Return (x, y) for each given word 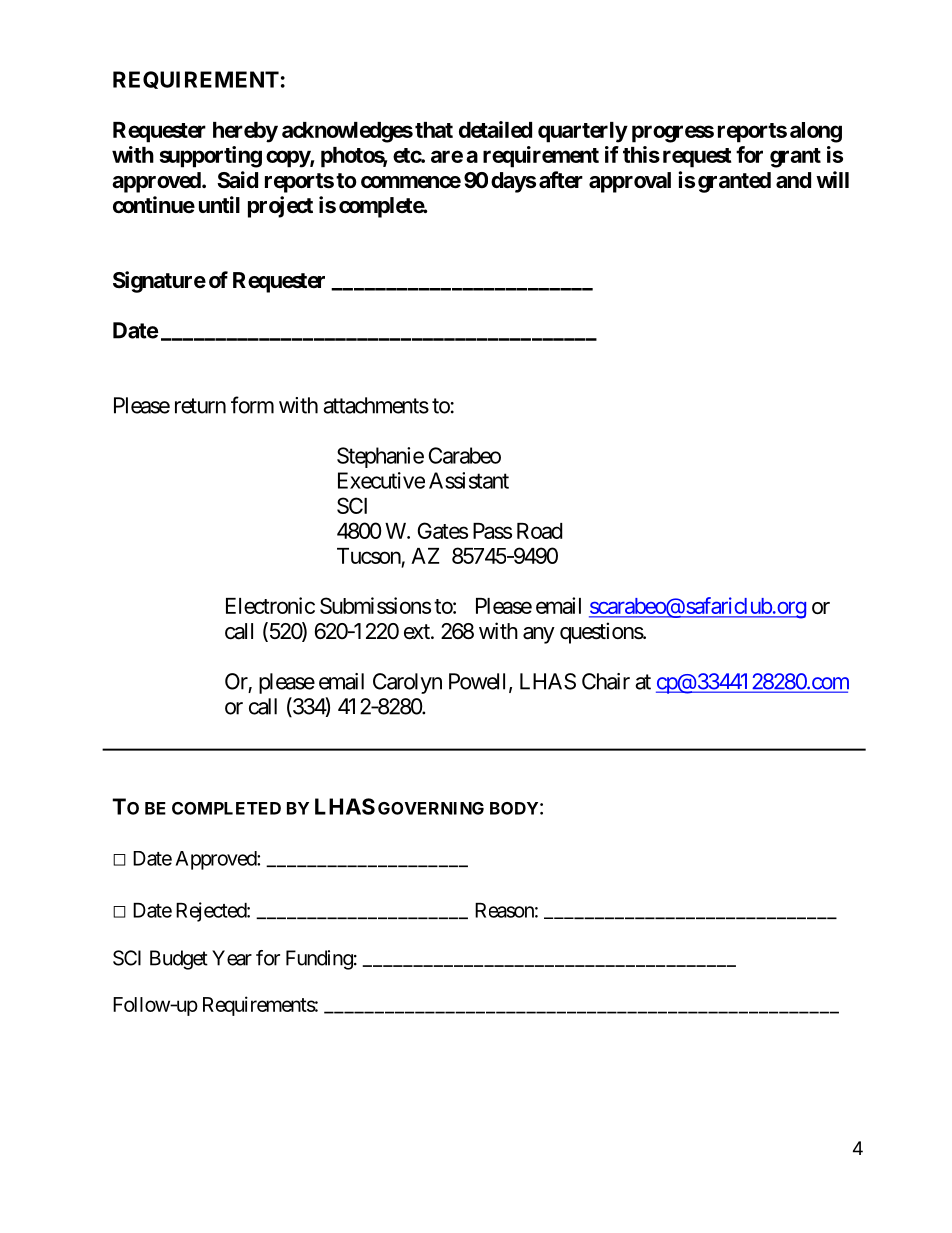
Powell (479, 682)
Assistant (469, 480)
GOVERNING (431, 808)
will (832, 179)
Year (232, 958)
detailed (495, 129)
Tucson (369, 556)
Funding (319, 960)
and (793, 180)
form (252, 405)
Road (539, 531)
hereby (245, 132)
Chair (606, 681)
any (539, 635)
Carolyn (407, 683)
